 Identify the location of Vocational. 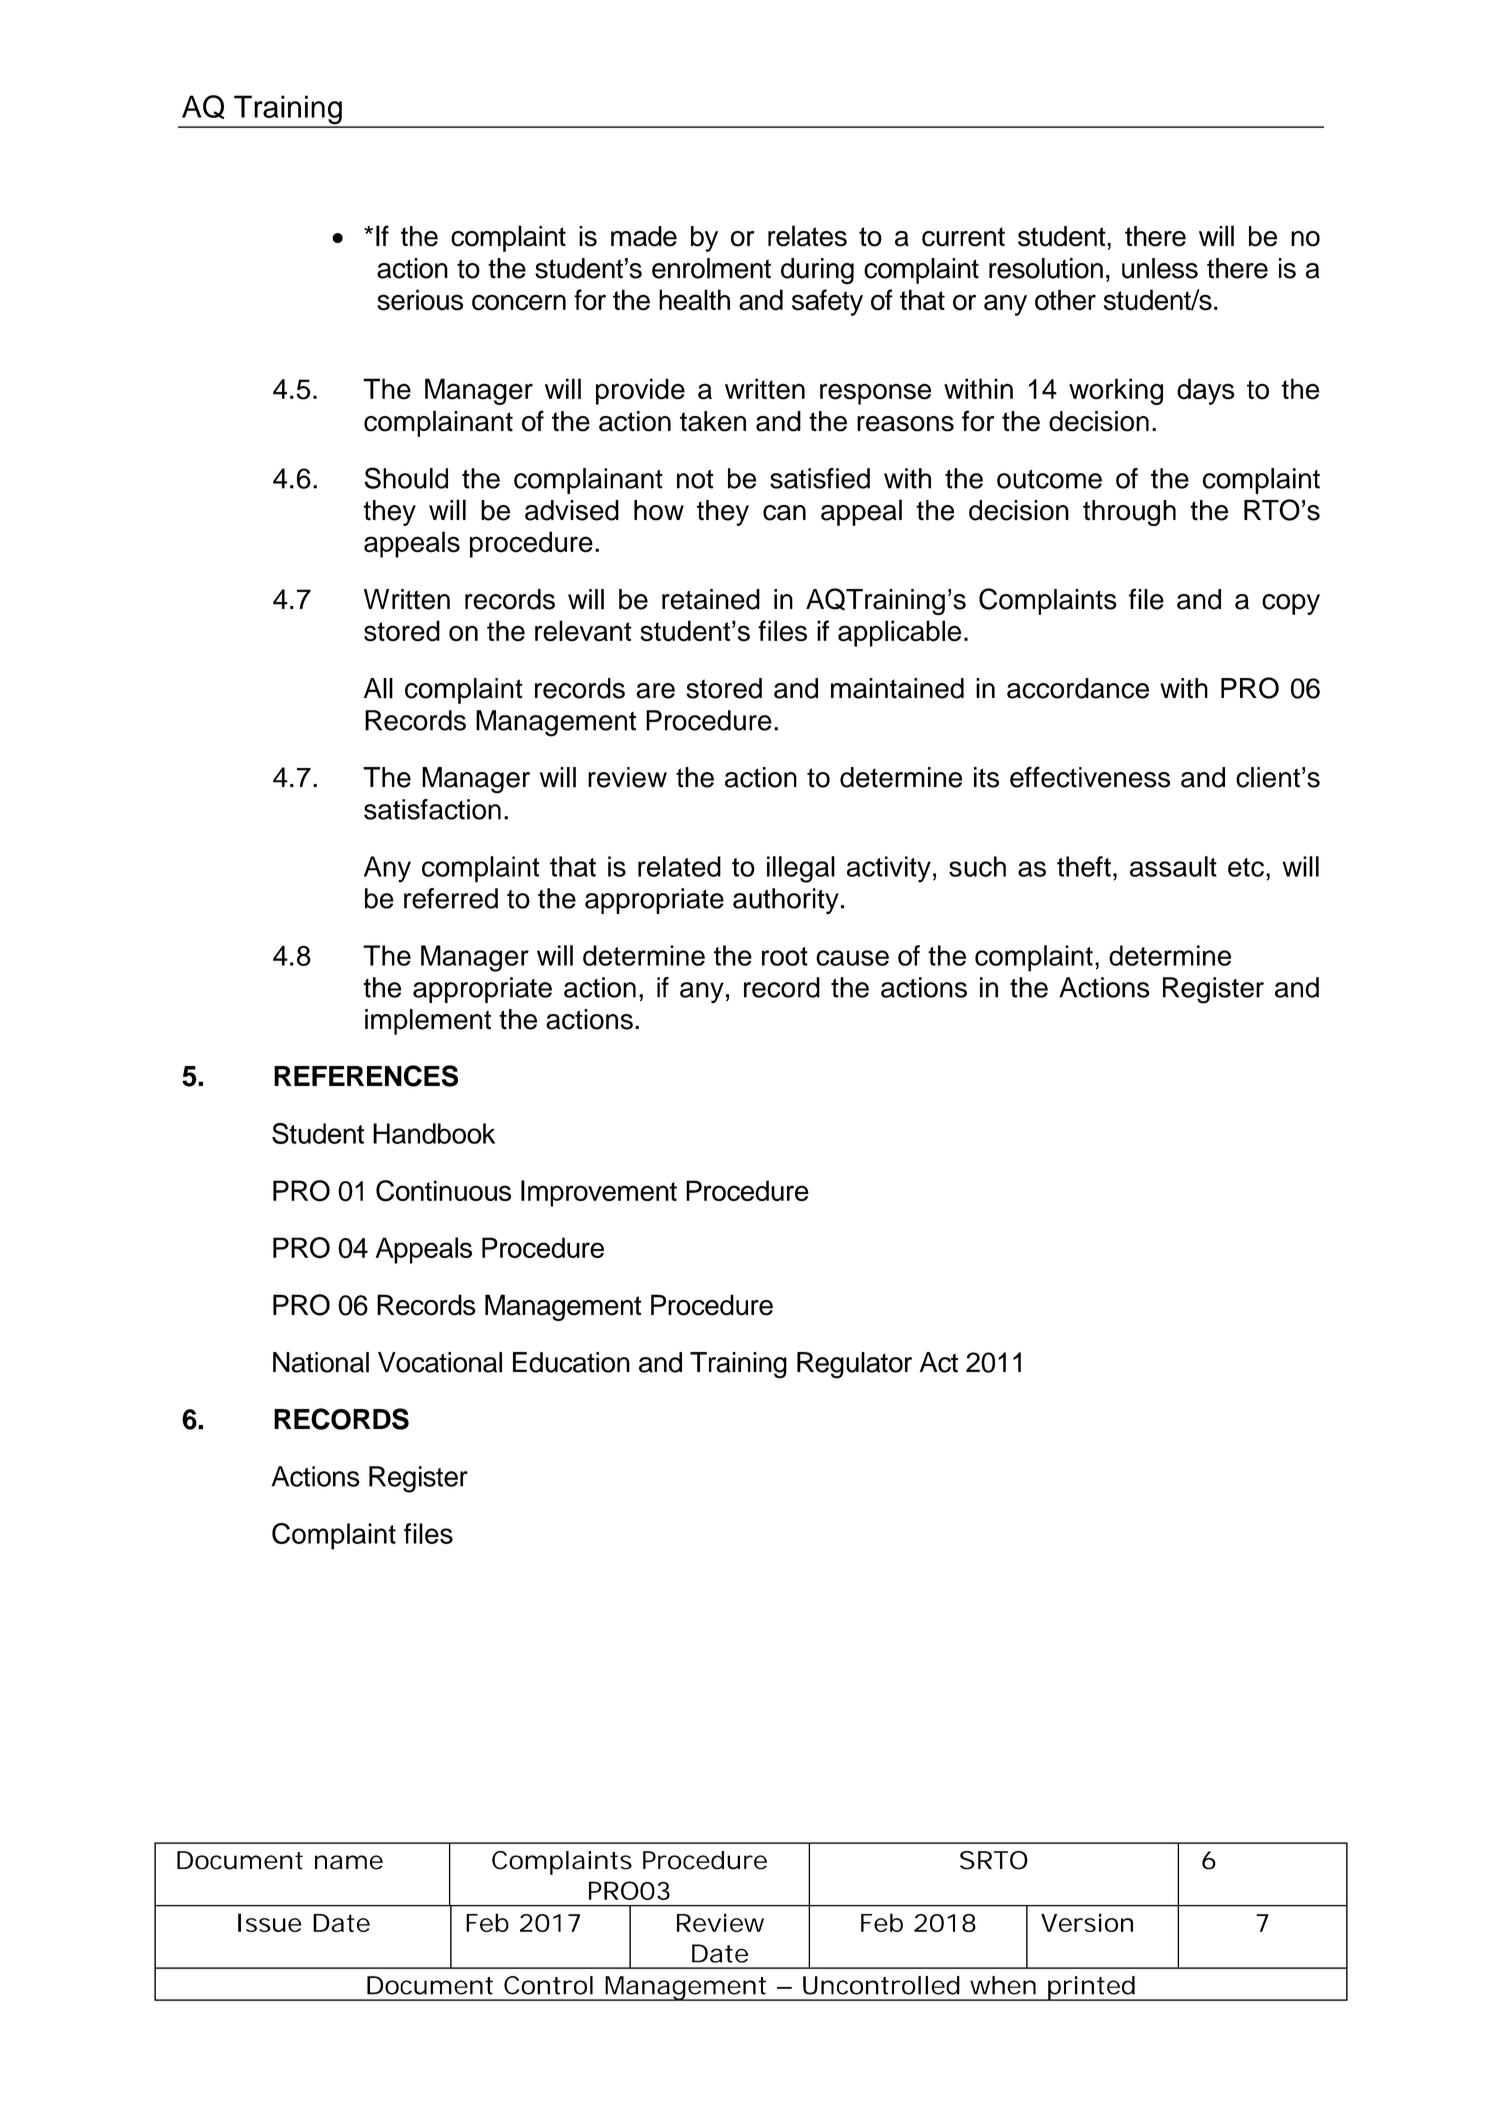
(440, 1362).
